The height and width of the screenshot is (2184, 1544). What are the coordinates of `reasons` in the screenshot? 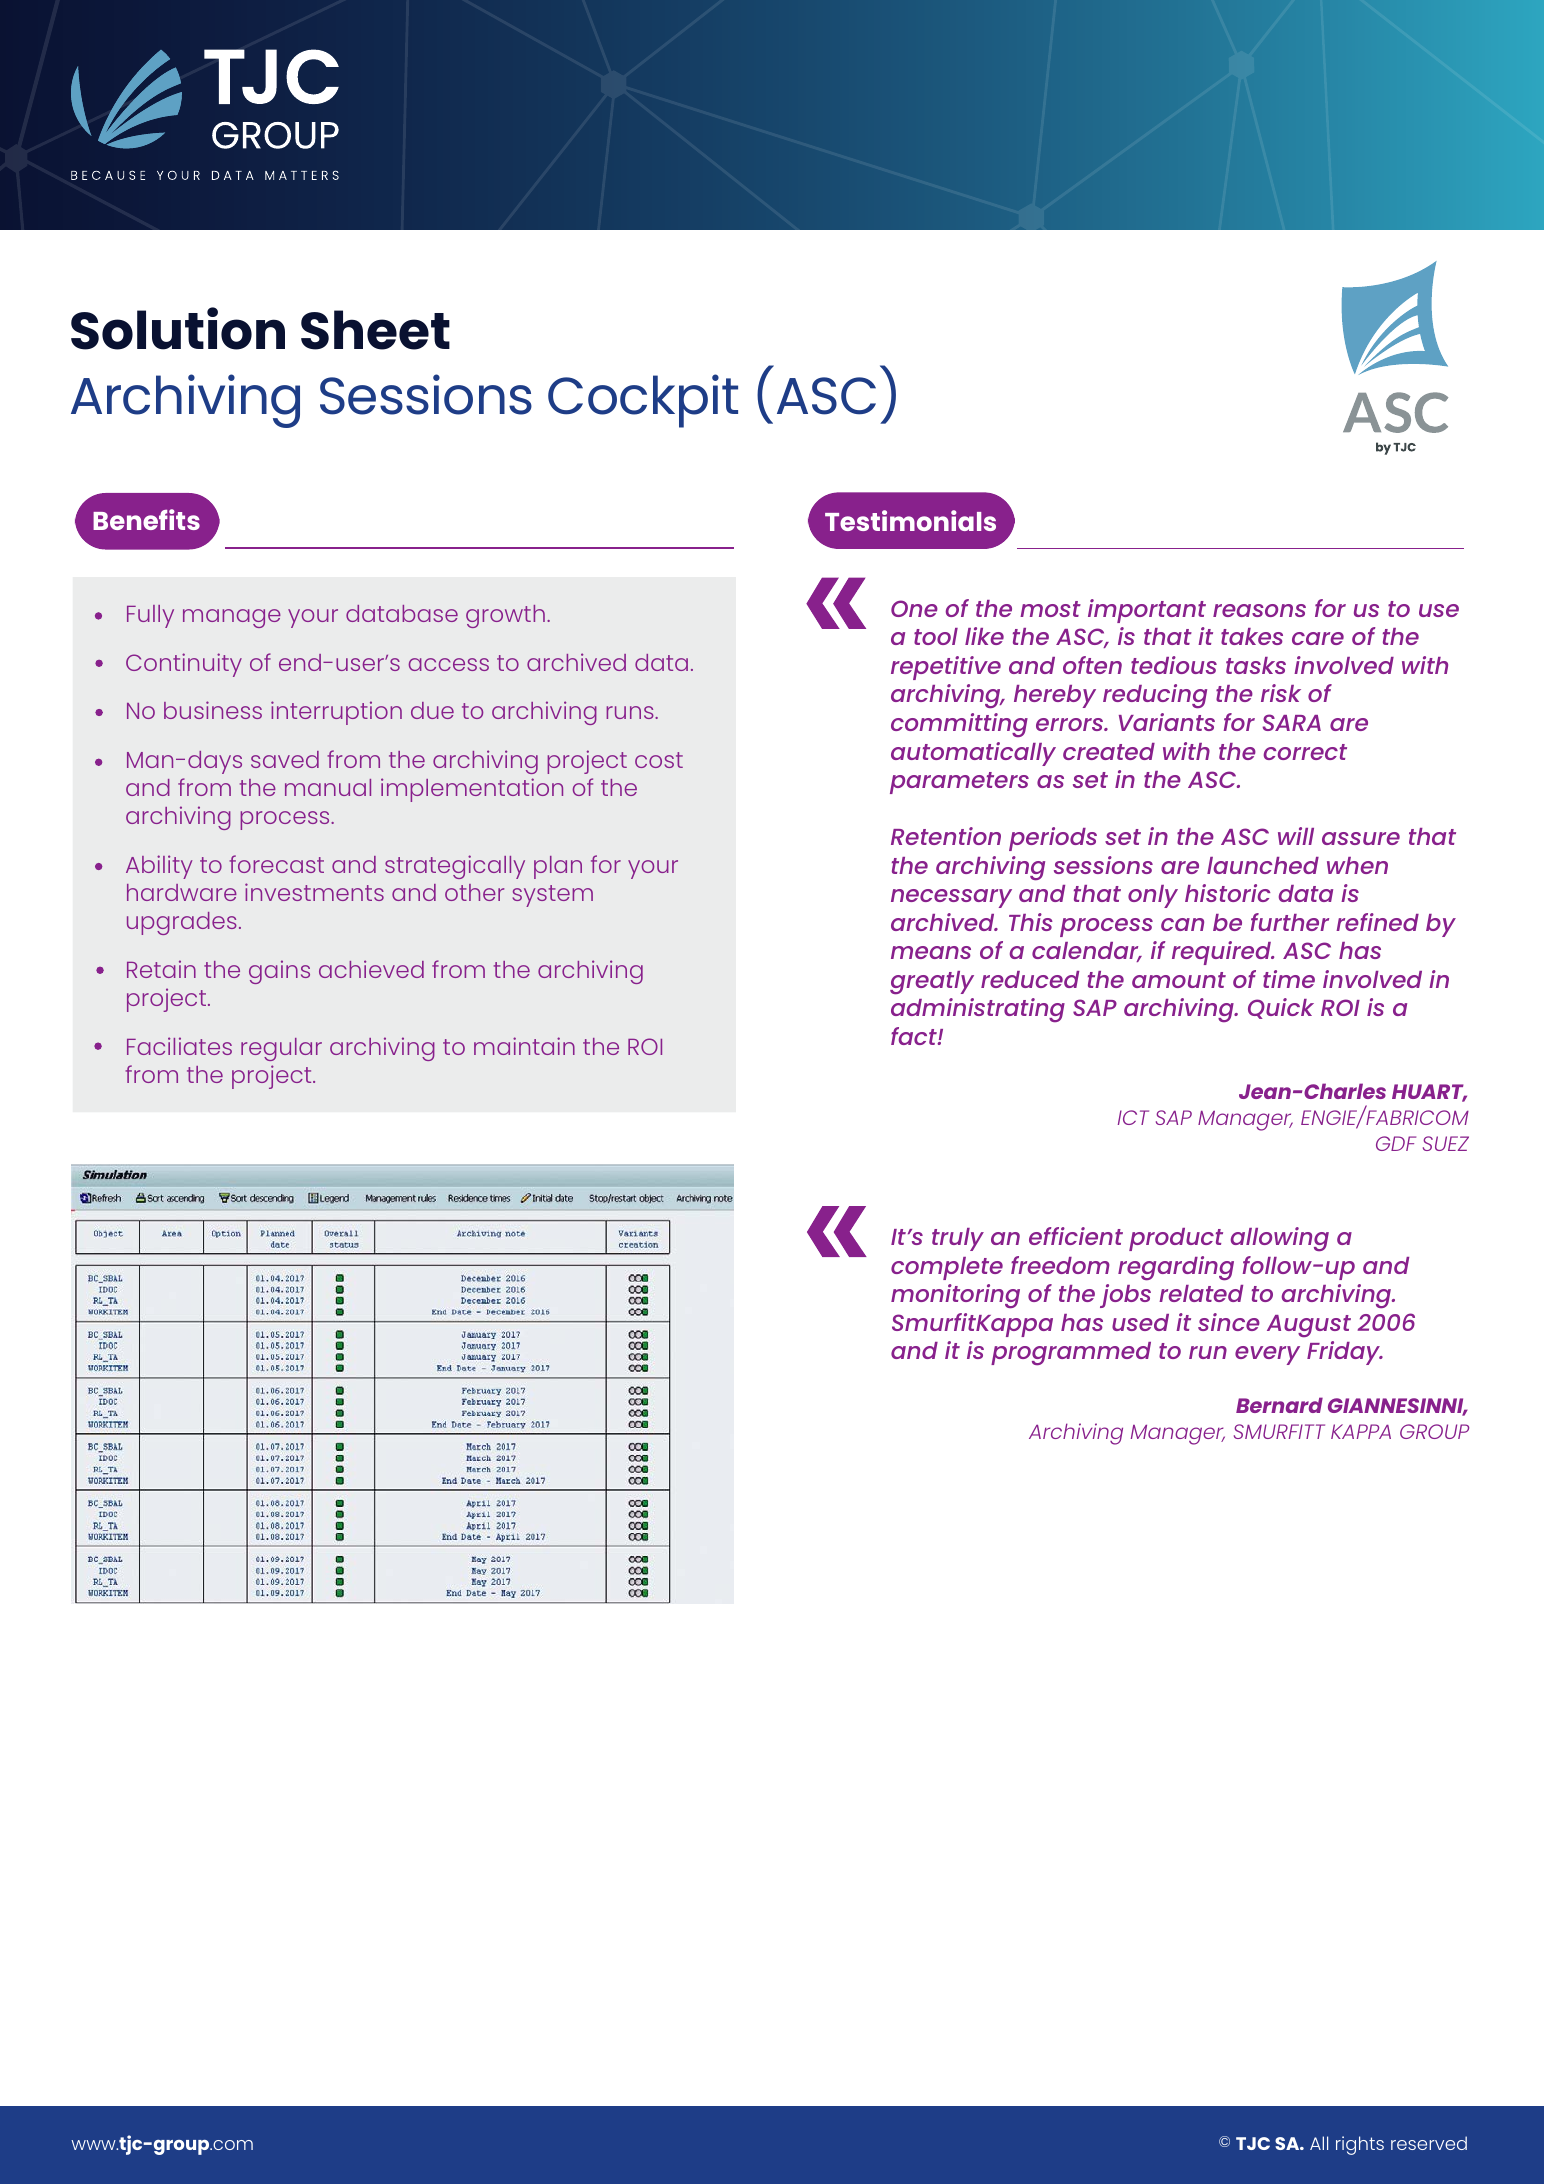 It's located at (1259, 610).
